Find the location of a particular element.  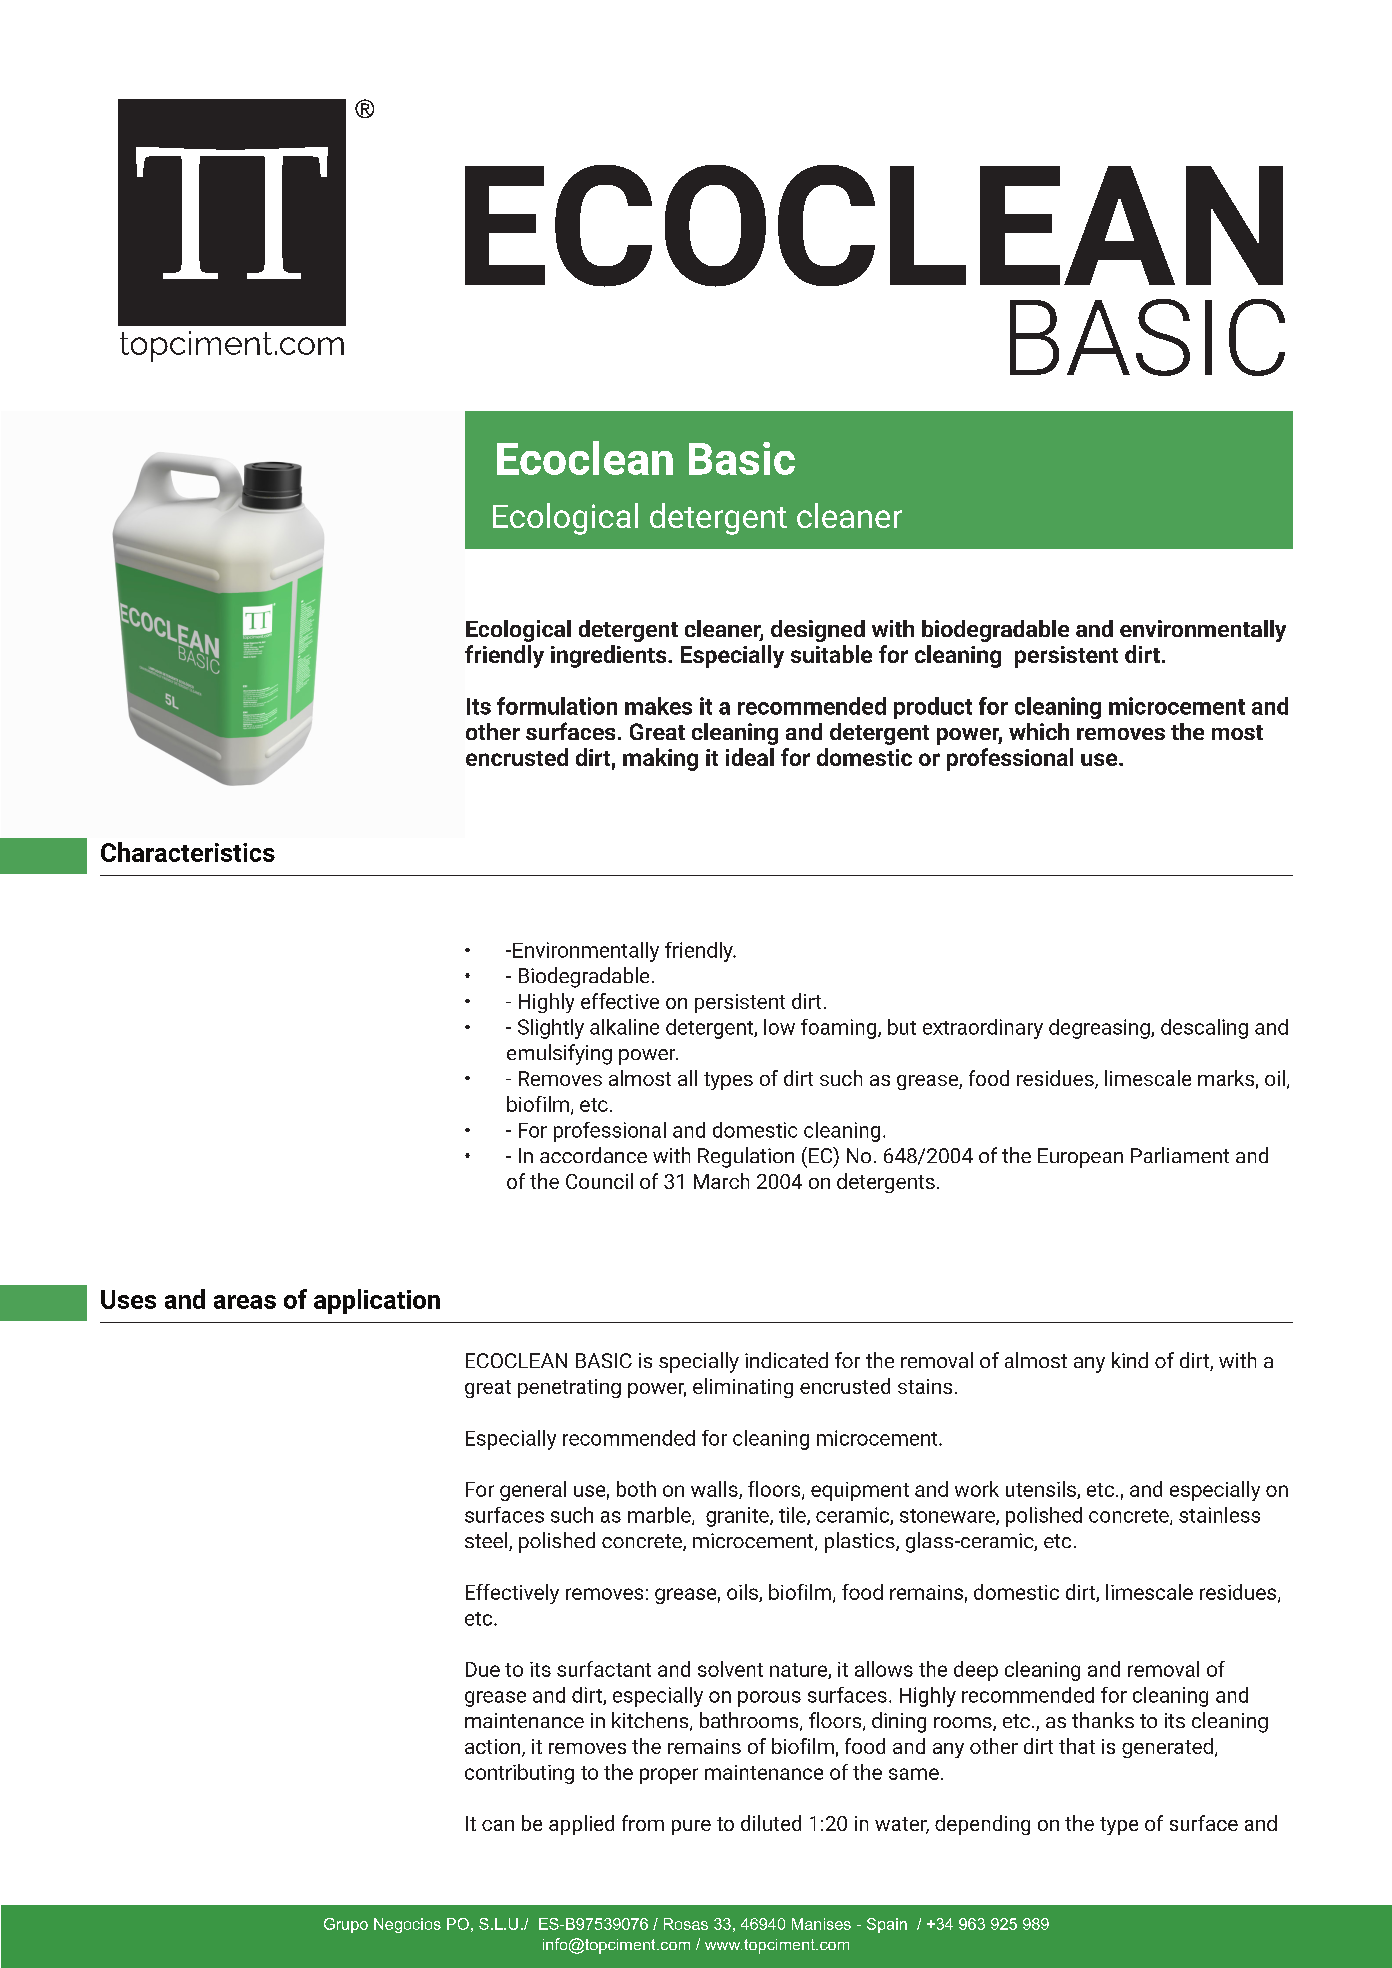

steel is located at coordinates (487, 1541).
